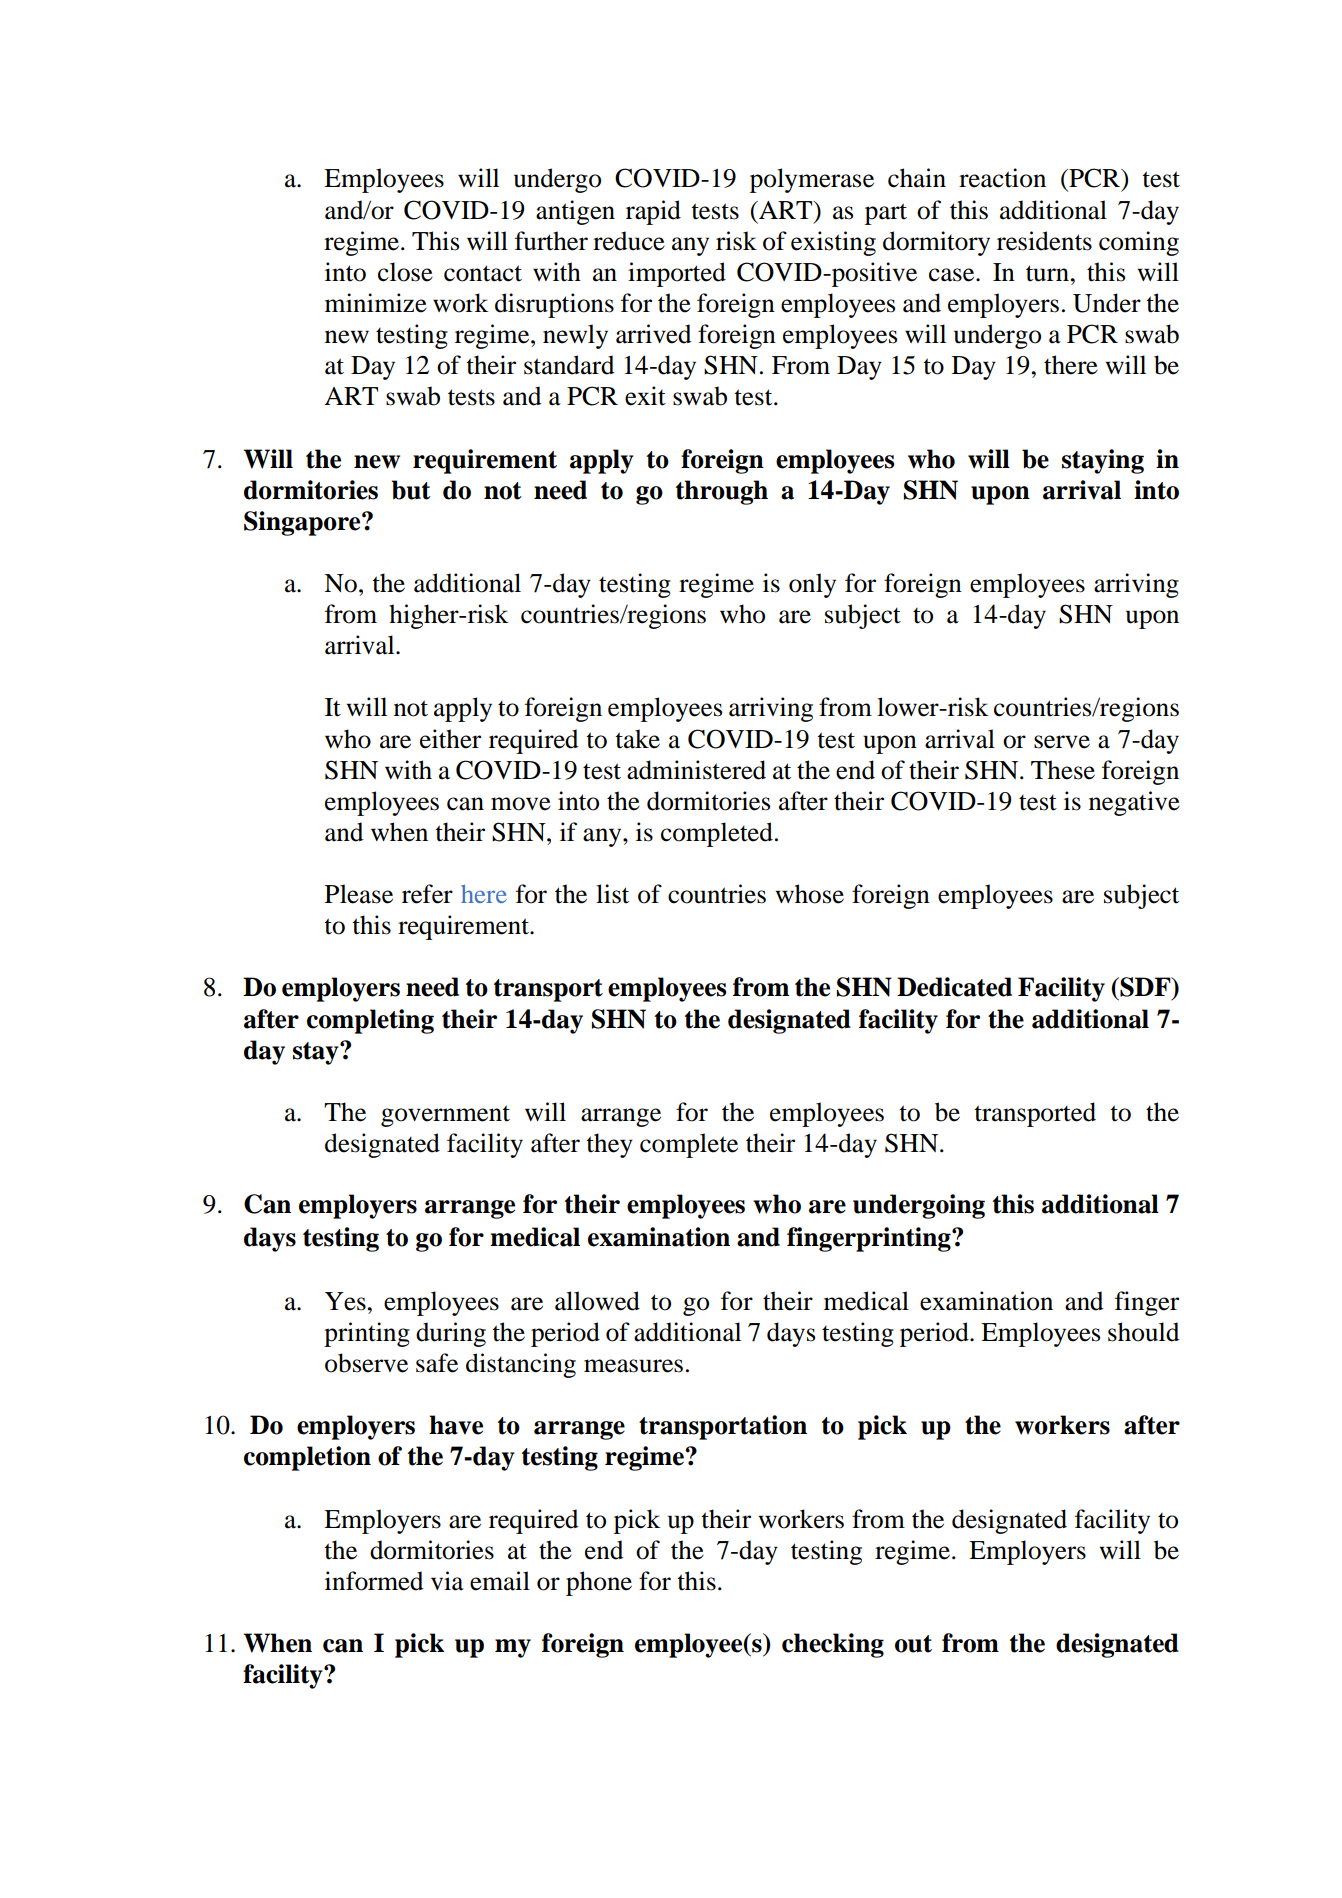 This image has width=1342, height=1898. Describe the element at coordinates (1143, 1332) in the image. I see `should` at that location.
